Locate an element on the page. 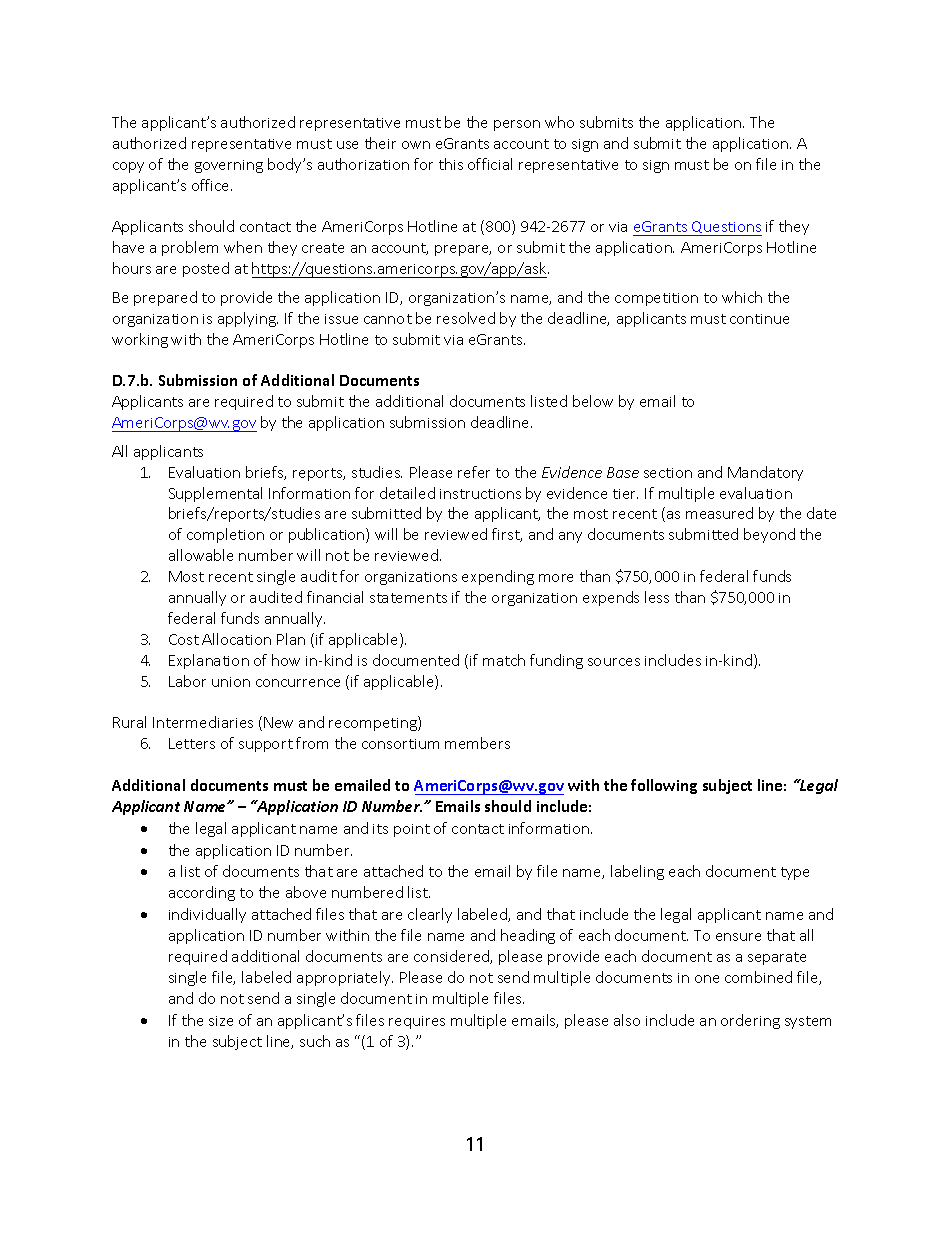 This image has height=1233, width=952. requires is located at coordinates (417, 1022).
